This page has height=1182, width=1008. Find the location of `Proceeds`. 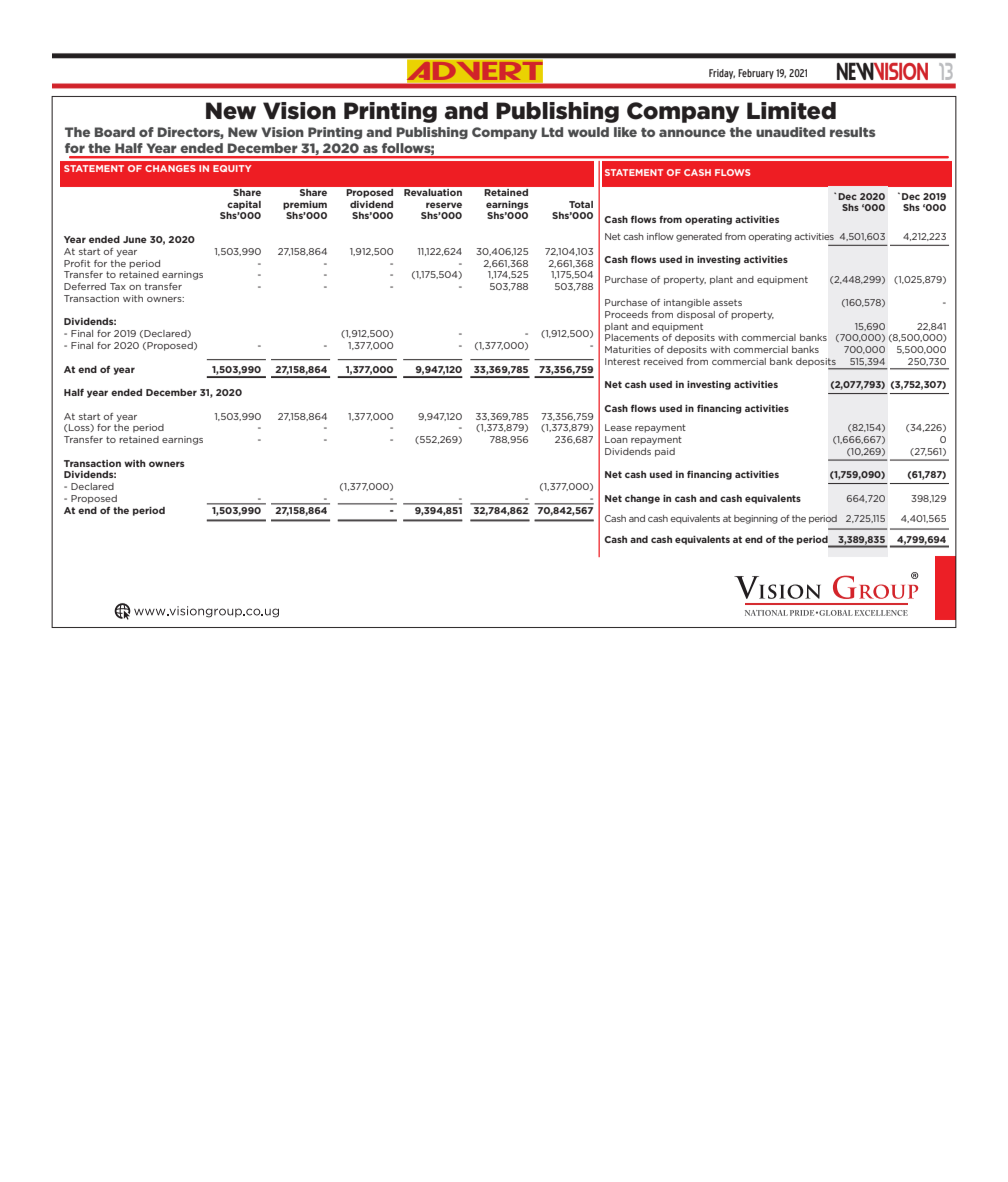

Proceeds is located at coordinates (626, 314).
